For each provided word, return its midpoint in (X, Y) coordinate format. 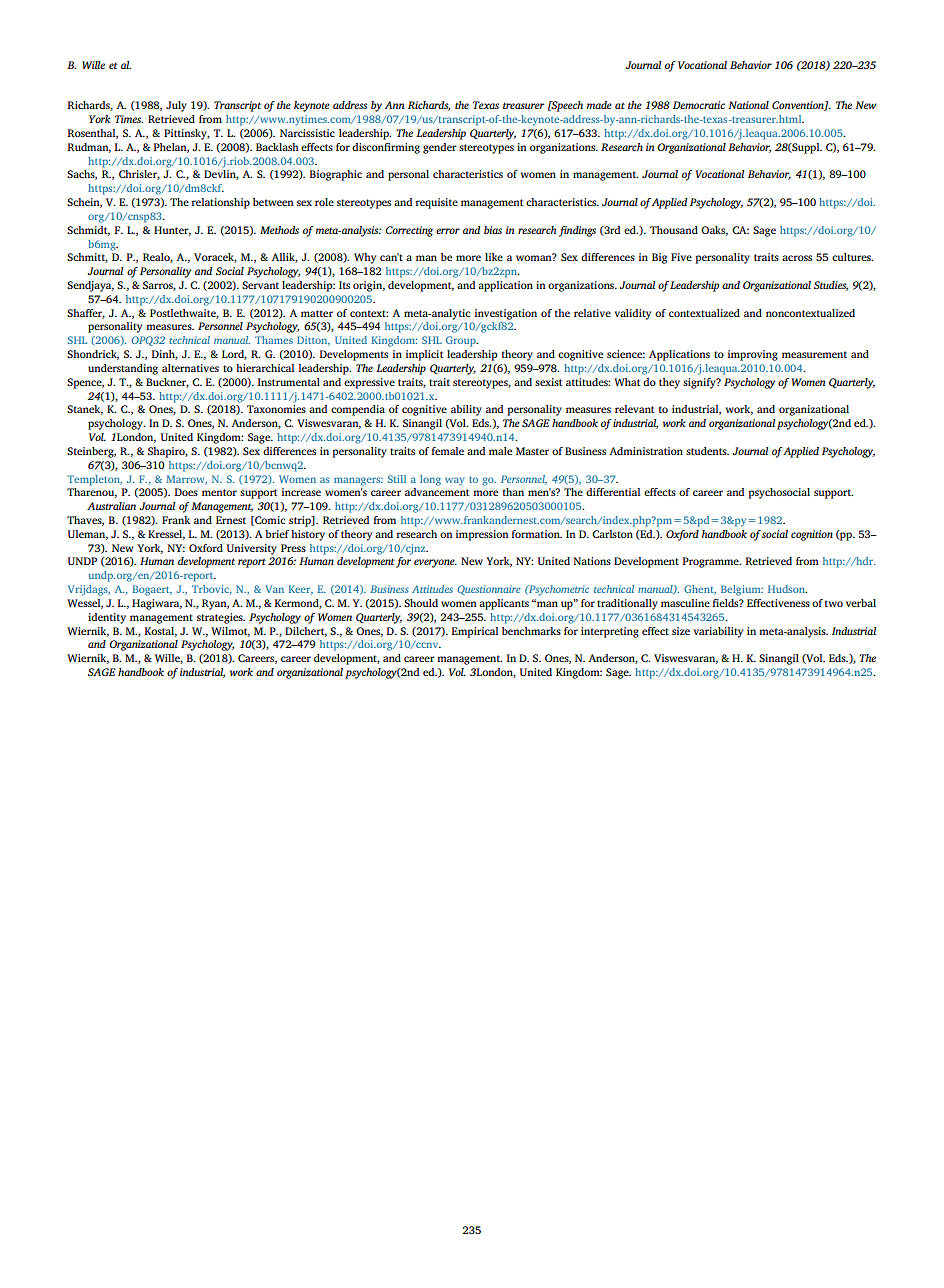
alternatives (190, 368)
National (748, 105)
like (494, 257)
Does (186, 492)
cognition (812, 535)
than (513, 492)
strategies (221, 618)
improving (753, 355)
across (797, 258)
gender (440, 148)
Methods (279, 230)
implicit (424, 355)
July (176, 106)
